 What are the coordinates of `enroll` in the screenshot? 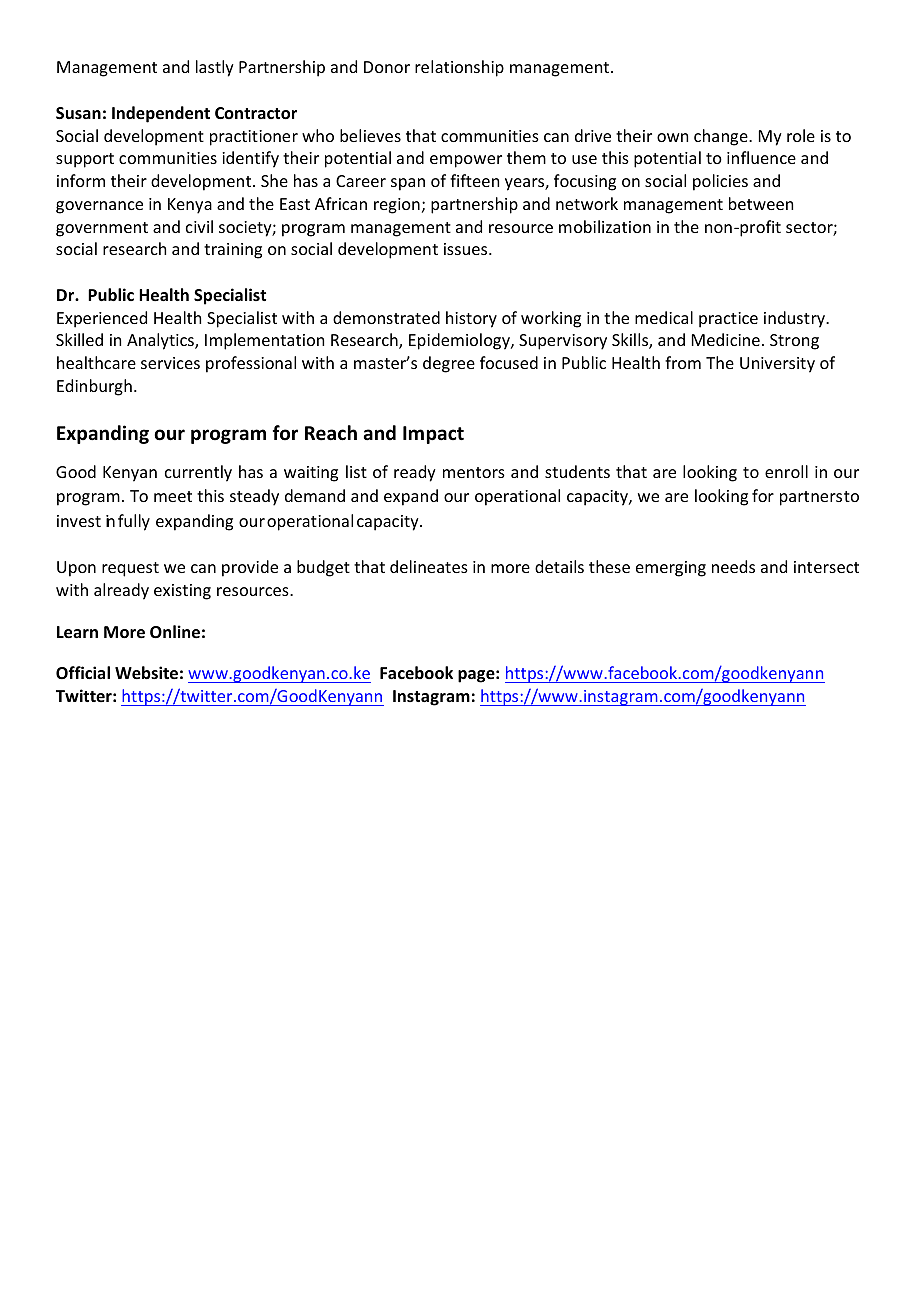 It's located at (786, 471).
